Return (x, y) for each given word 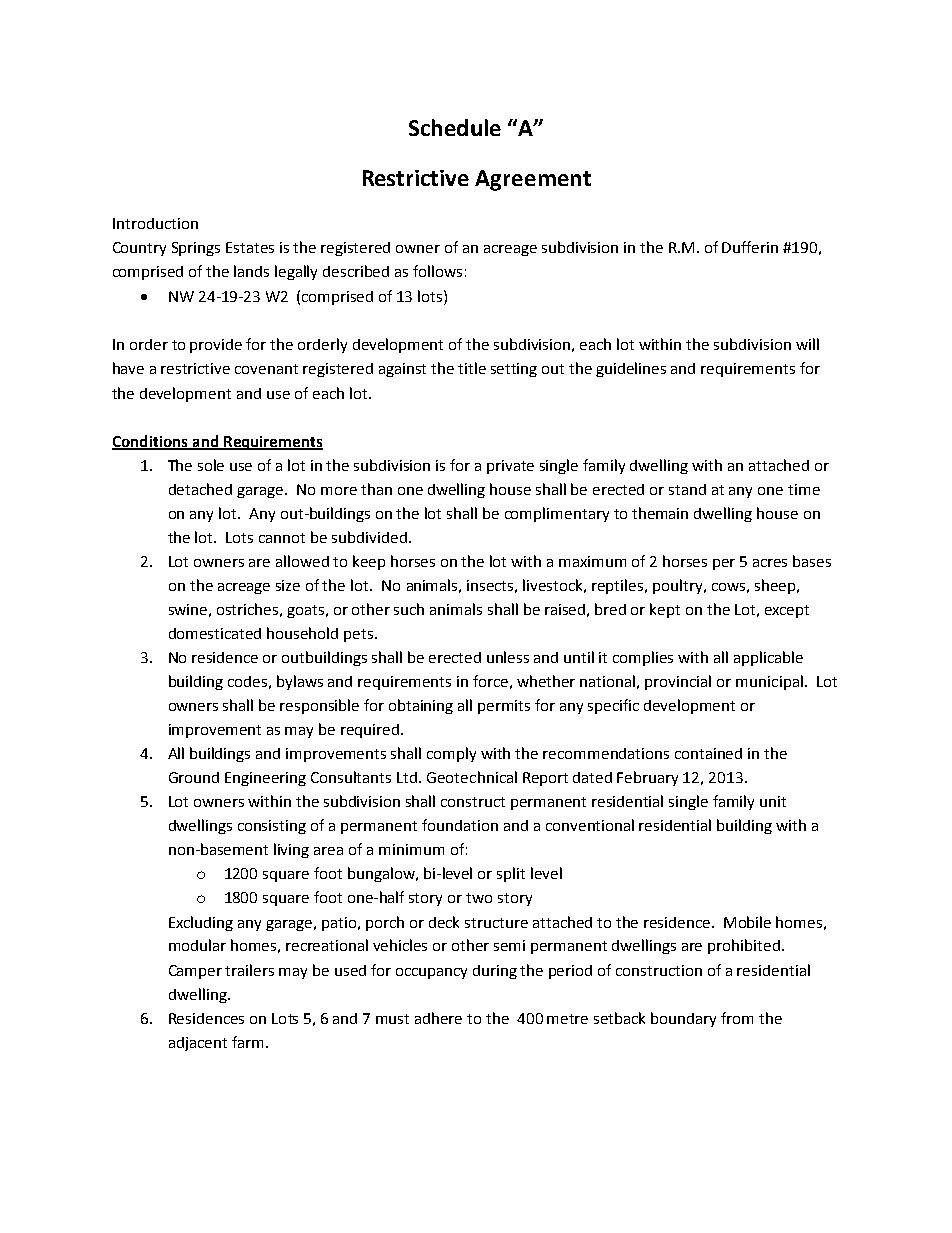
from (737, 1018)
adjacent (198, 1044)
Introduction (155, 223)
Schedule (455, 127)
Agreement (533, 180)
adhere (438, 1018)
